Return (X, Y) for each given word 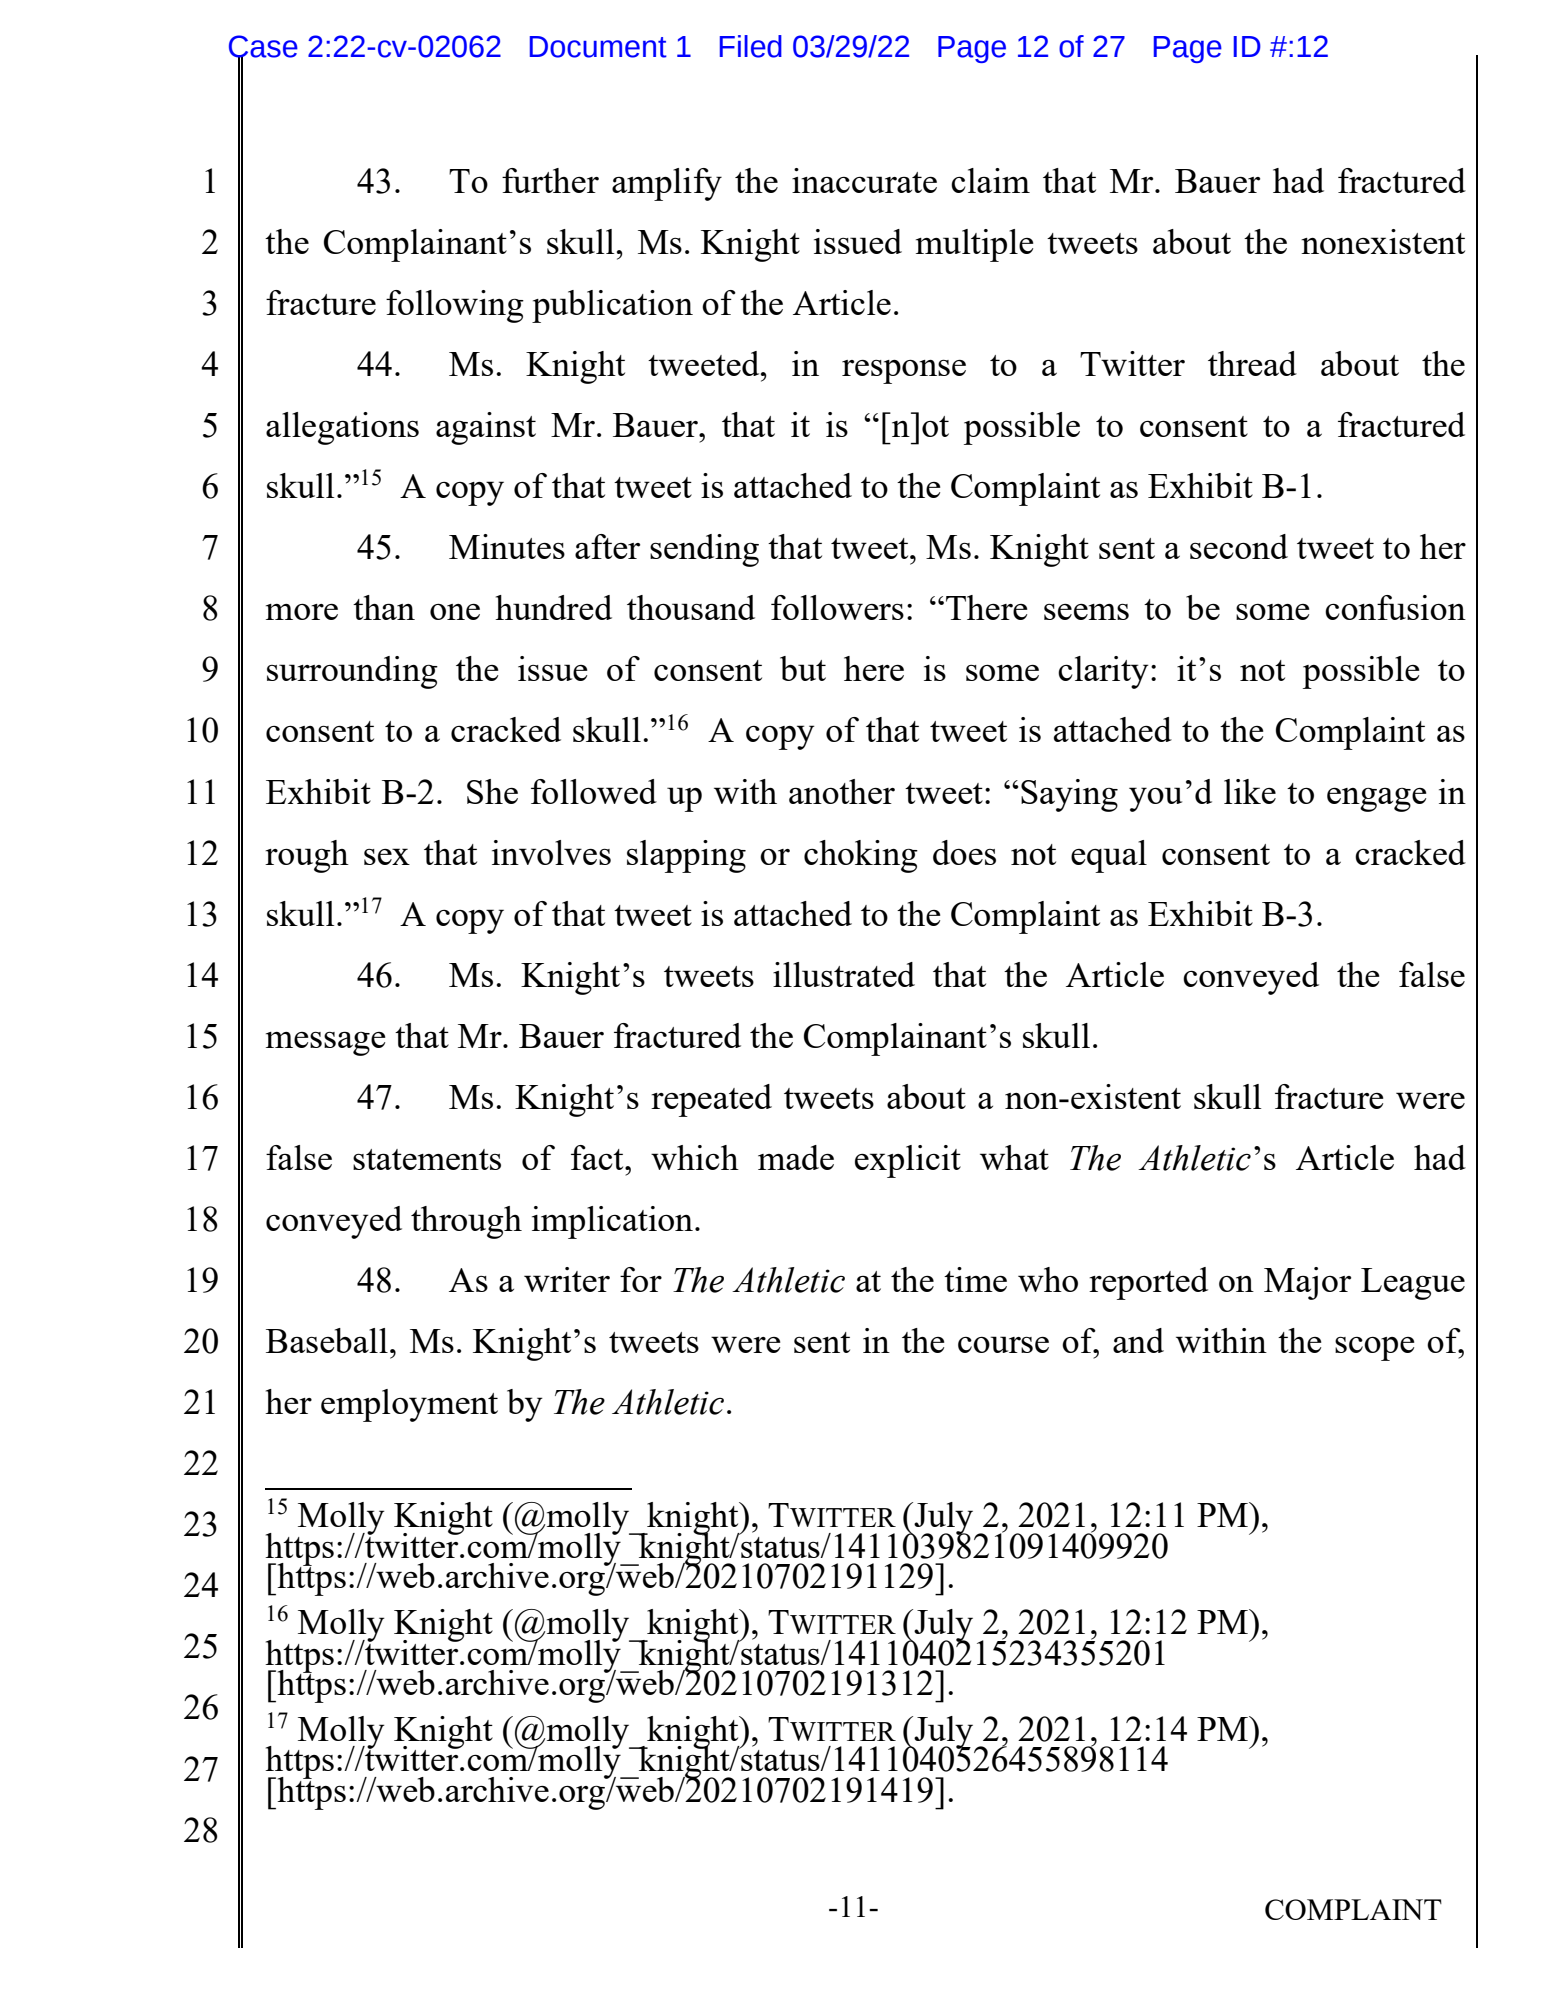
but (803, 668)
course (1003, 1344)
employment (409, 1405)
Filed (751, 46)
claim (990, 180)
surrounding (352, 672)
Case (263, 47)
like (1250, 791)
